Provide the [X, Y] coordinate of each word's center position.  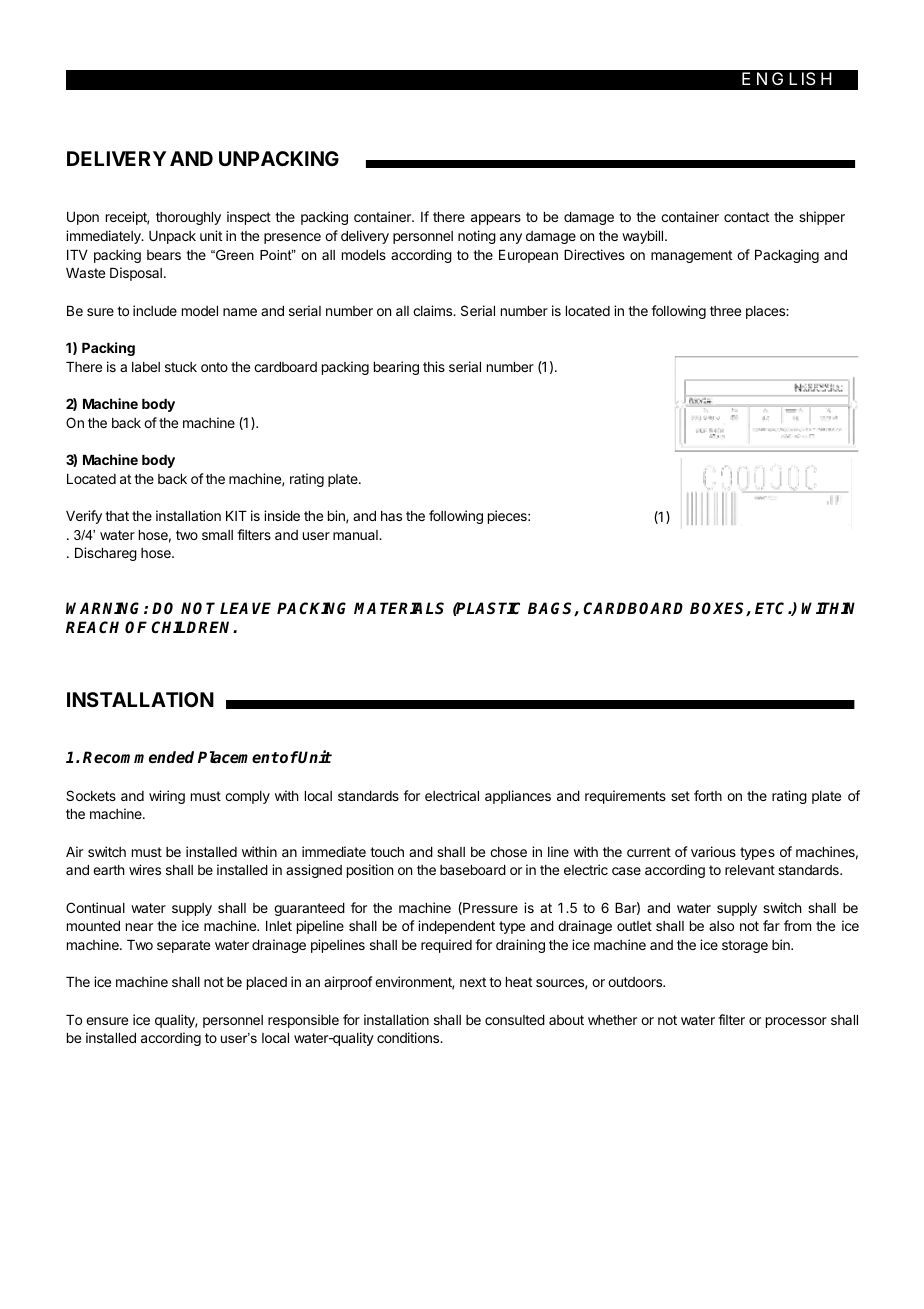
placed [267, 983]
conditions [409, 1037]
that [117, 516]
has [391, 516]
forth [708, 795]
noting [477, 237]
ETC [772, 608]
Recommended [138, 757]
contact [746, 217]
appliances [518, 797]
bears [164, 255]
